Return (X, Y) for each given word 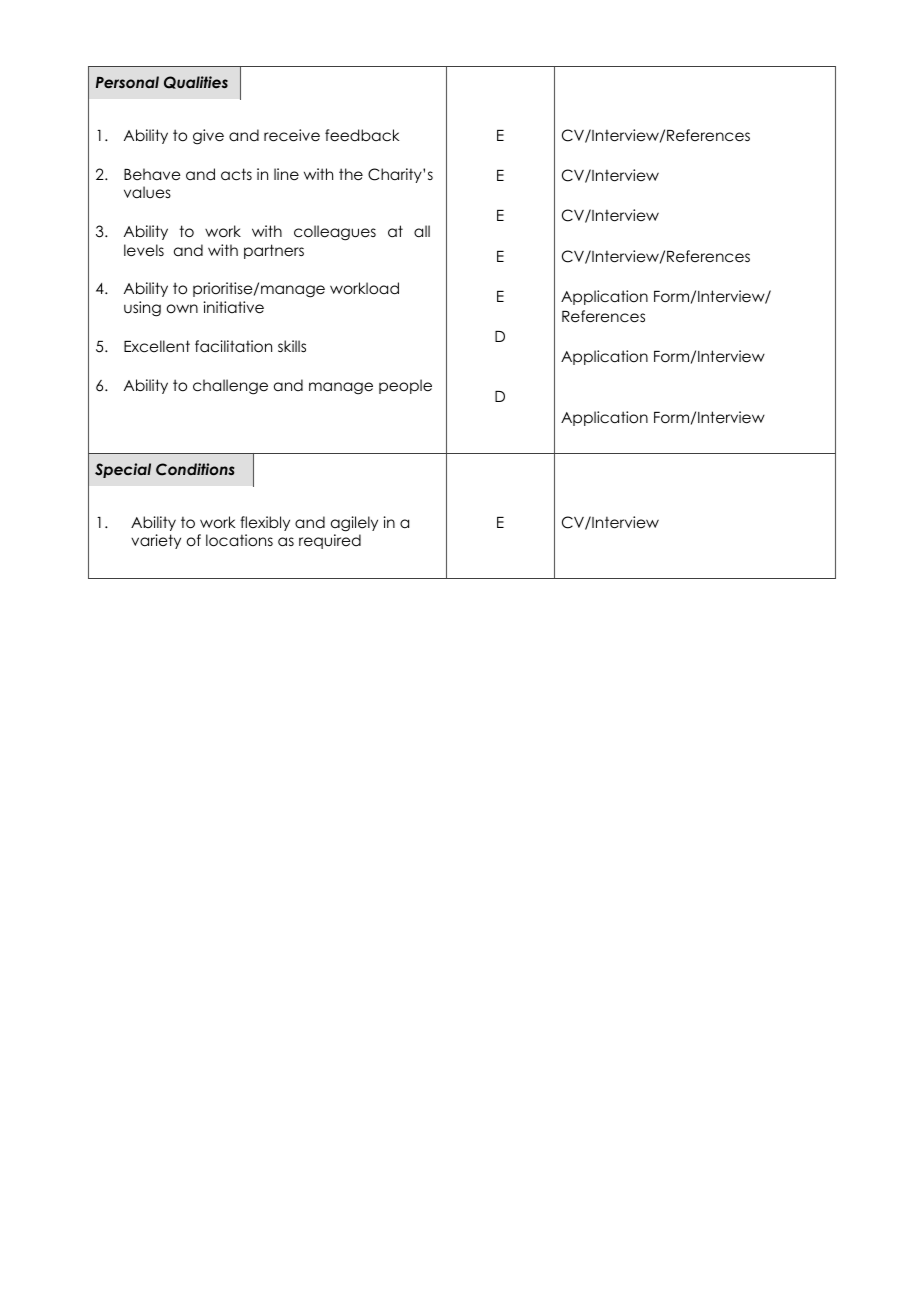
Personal (127, 82)
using (142, 309)
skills (292, 346)
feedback (362, 135)
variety (156, 541)
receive (292, 135)
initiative (234, 307)
